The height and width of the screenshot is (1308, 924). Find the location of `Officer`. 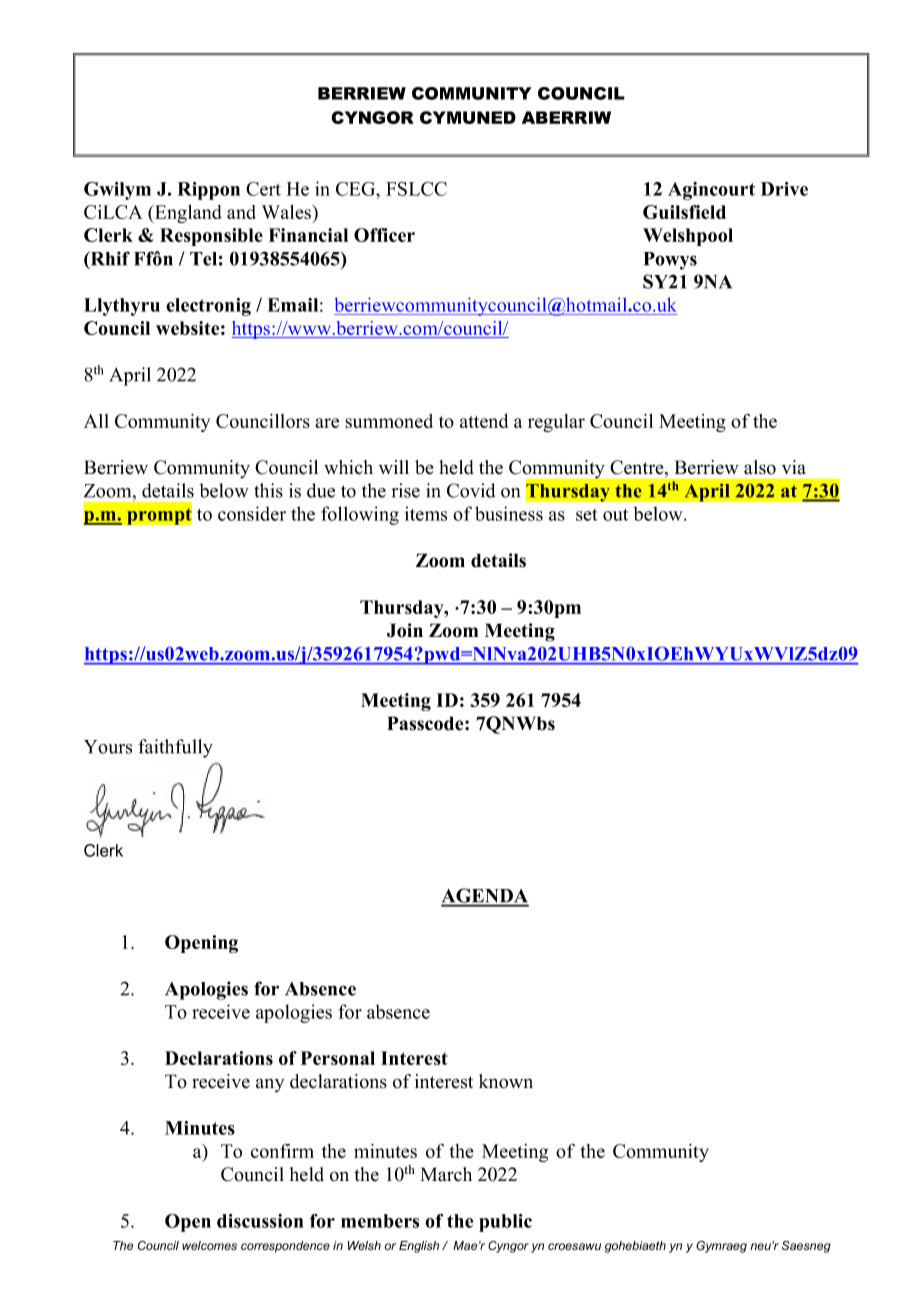

Officer is located at coordinates (384, 235).
